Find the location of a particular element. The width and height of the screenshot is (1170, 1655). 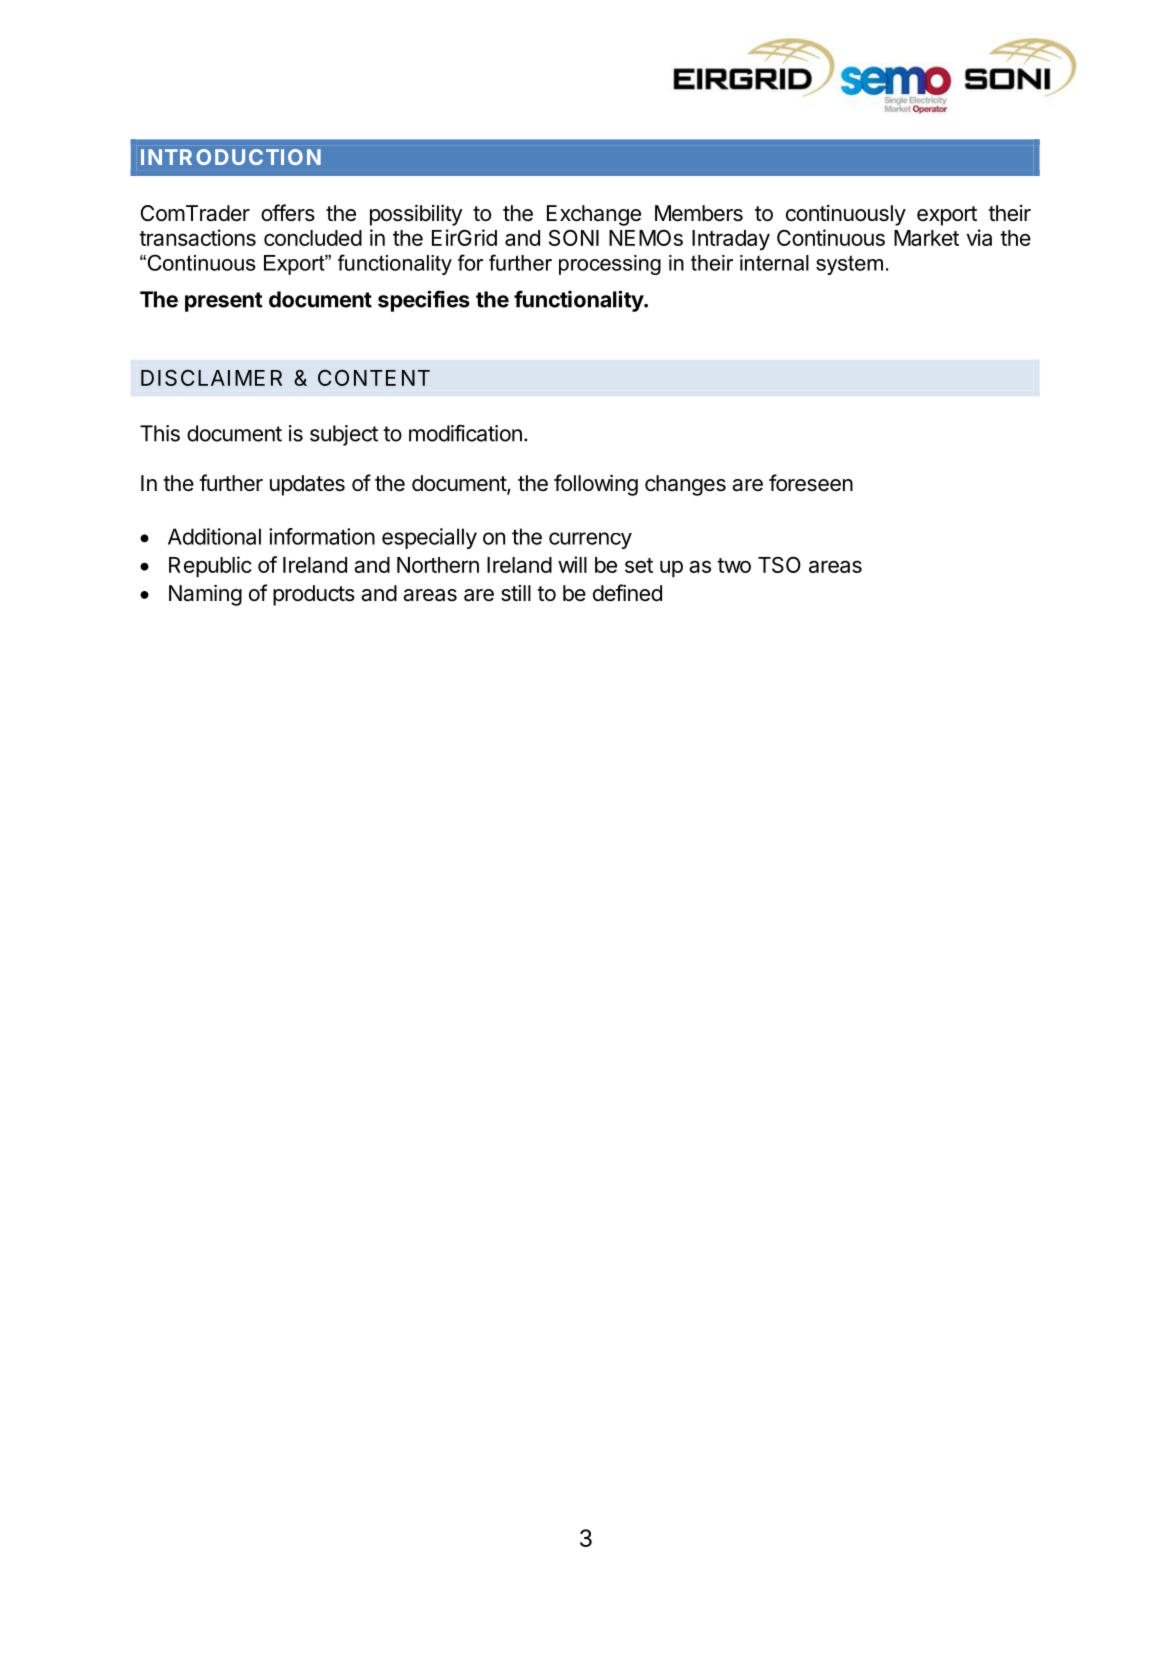

DISCLAIMER is located at coordinates (211, 378).
